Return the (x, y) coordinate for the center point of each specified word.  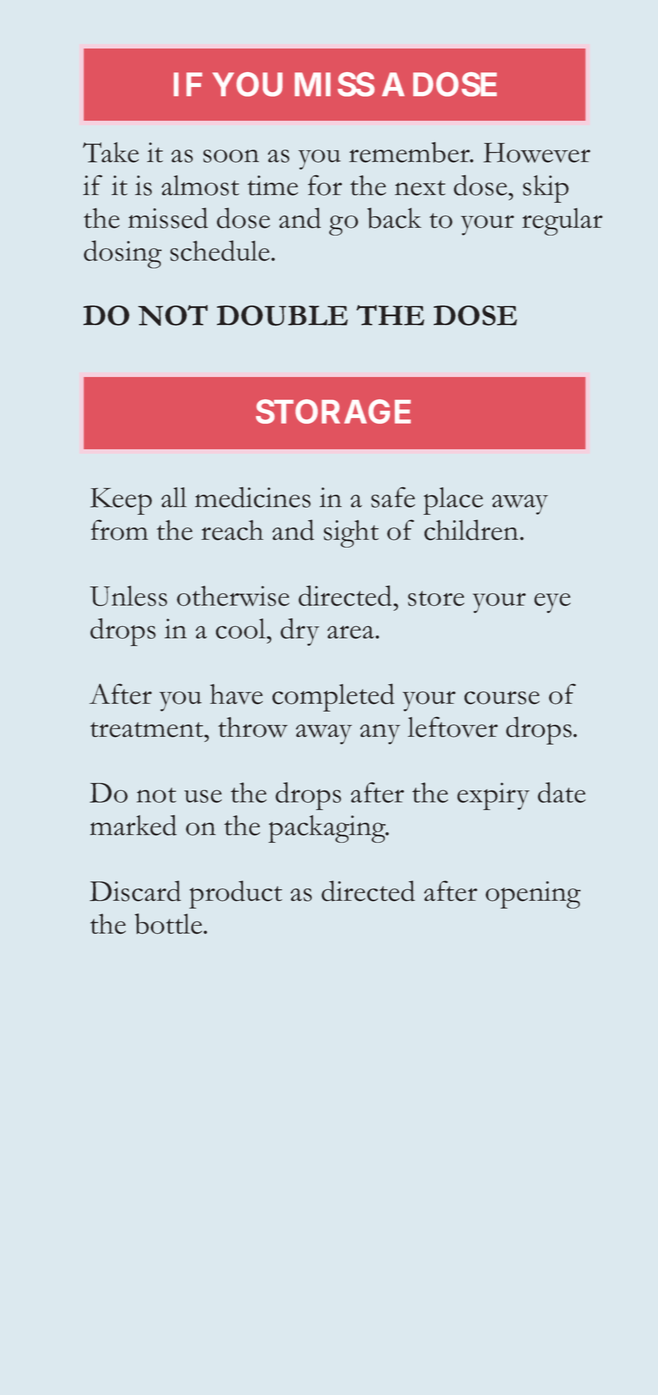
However (537, 152)
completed (333, 698)
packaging (328, 829)
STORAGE (333, 411)
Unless (128, 596)
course (502, 698)
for (325, 185)
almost (200, 185)
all (174, 497)
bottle (170, 923)
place (453, 501)
